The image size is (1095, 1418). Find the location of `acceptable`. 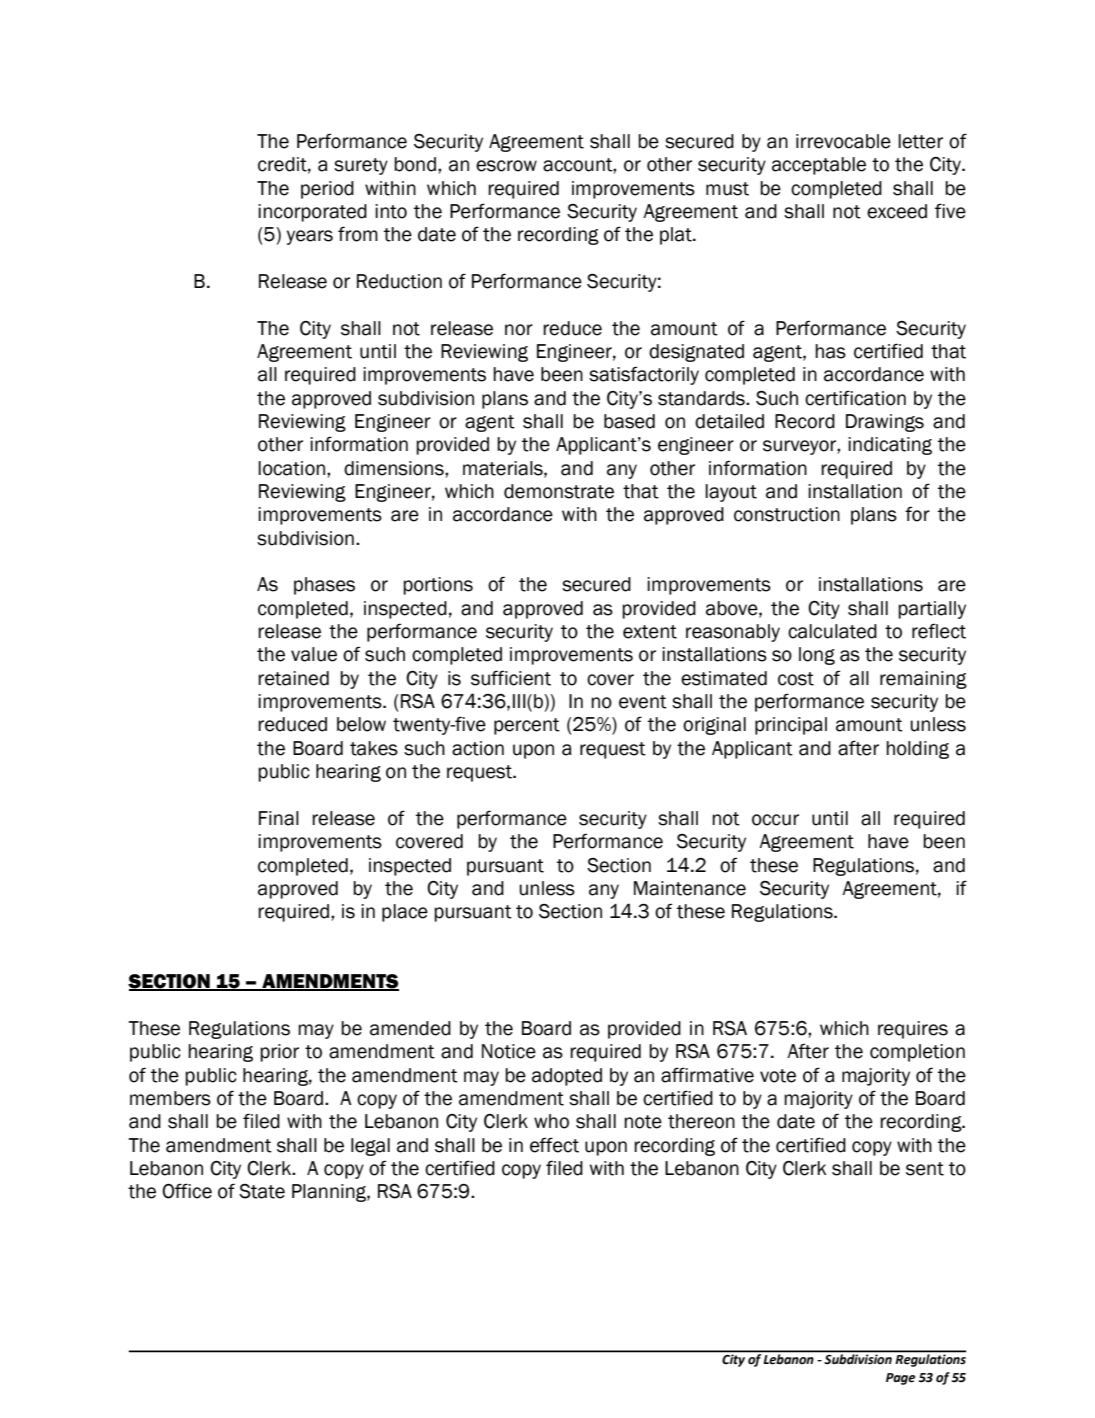

acceptable is located at coordinates (819, 166).
